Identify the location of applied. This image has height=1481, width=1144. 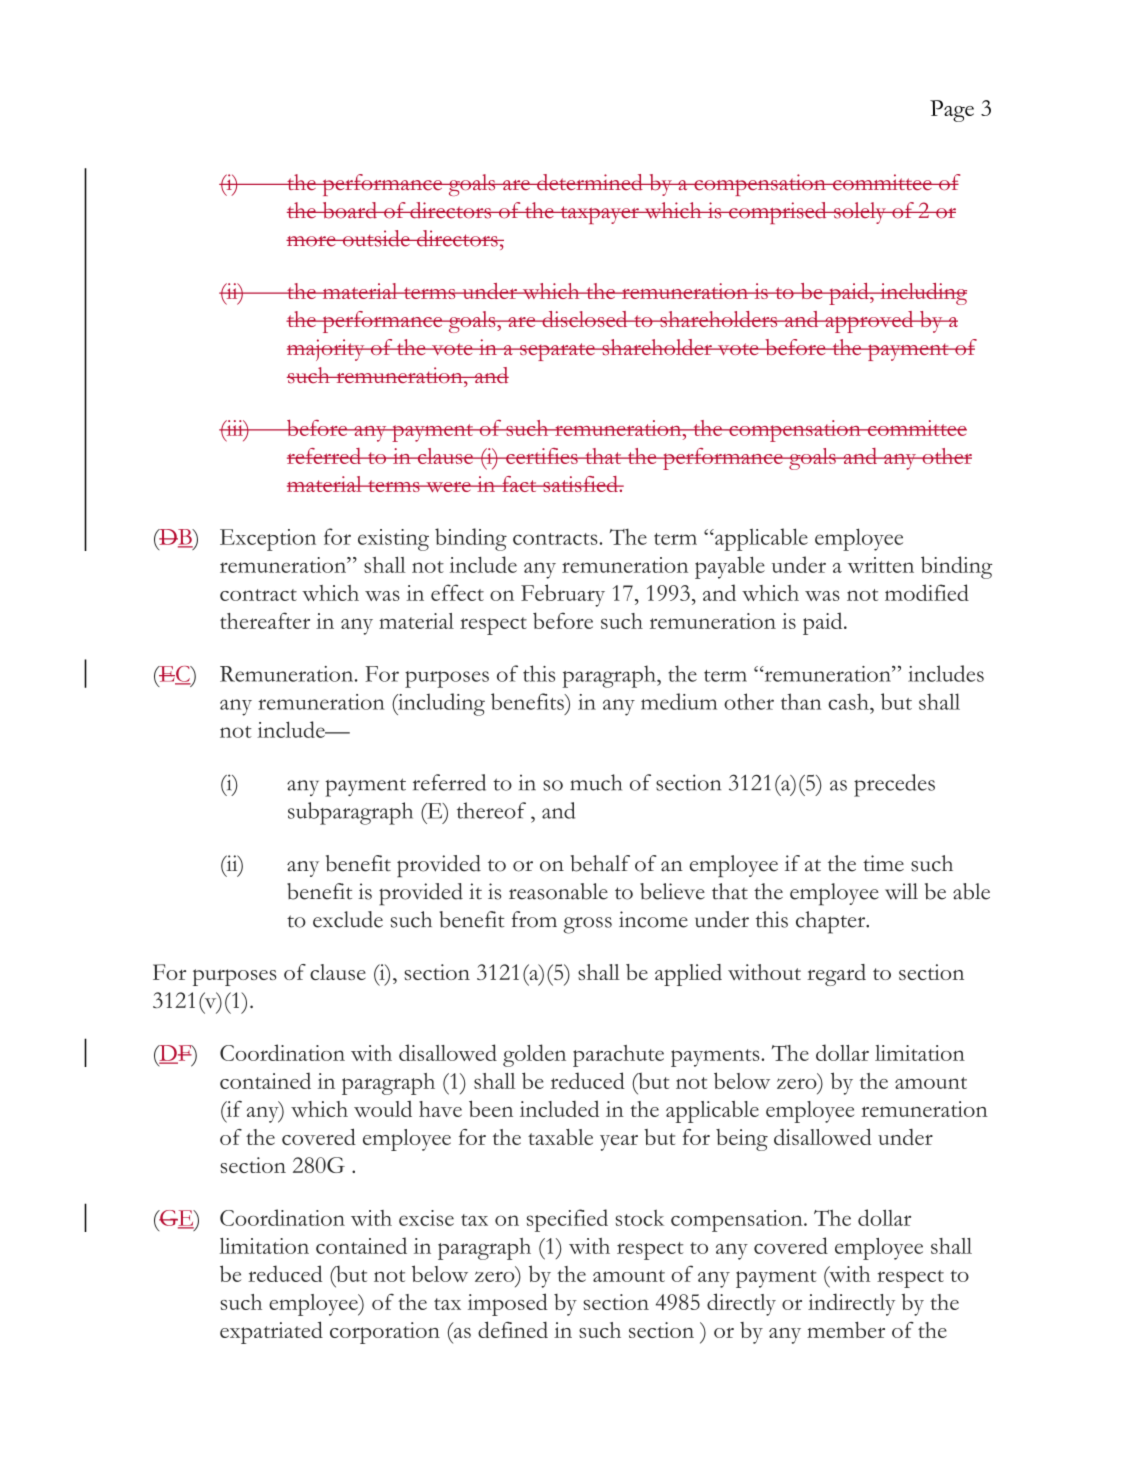
(688, 975).
